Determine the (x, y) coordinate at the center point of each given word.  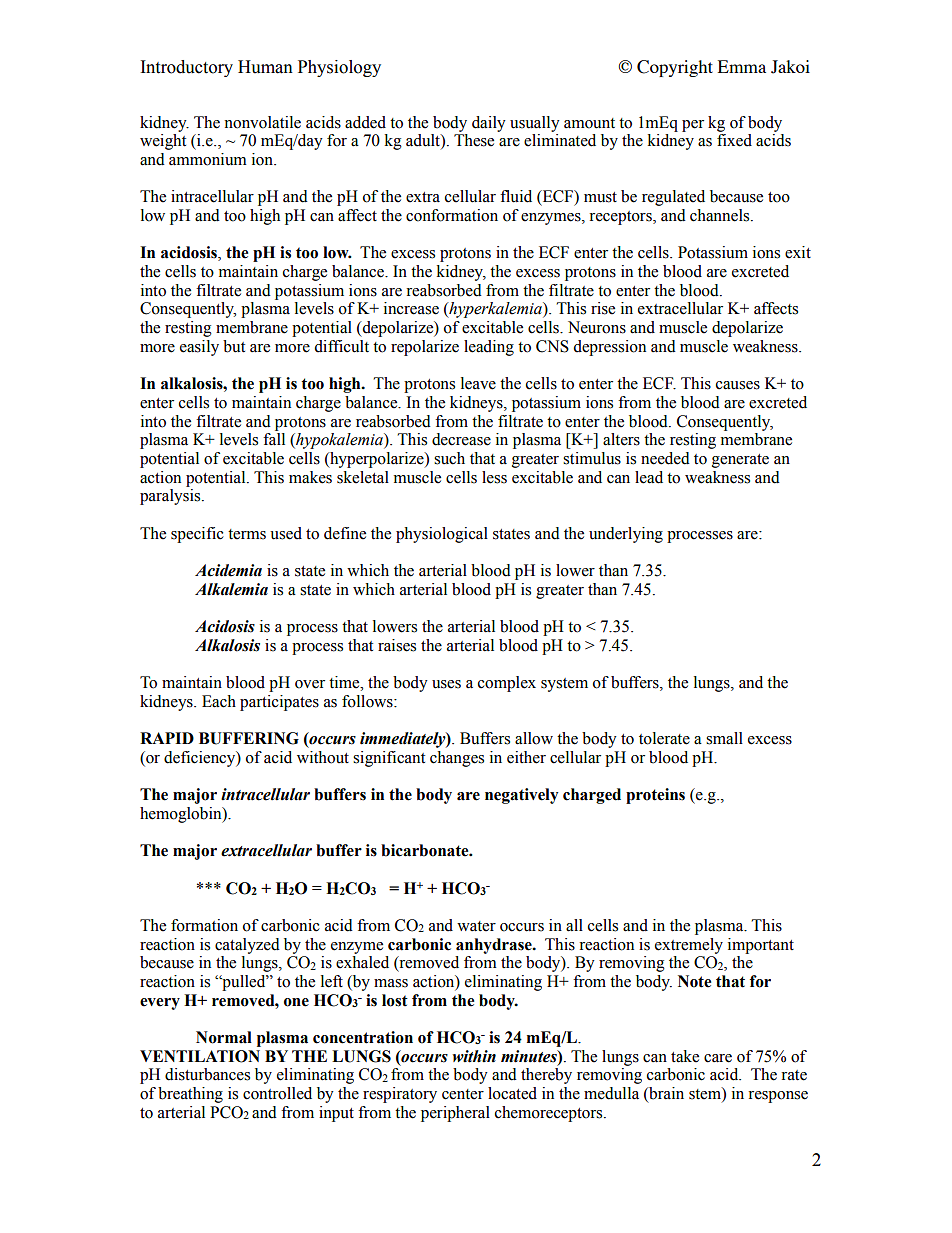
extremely (689, 946)
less (494, 477)
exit (798, 252)
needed (665, 458)
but (234, 346)
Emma (742, 66)
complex (507, 684)
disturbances (207, 1074)
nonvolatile (262, 122)
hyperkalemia (495, 310)
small (724, 738)
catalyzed (247, 946)
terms (247, 534)
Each (219, 701)
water (476, 926)
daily (489, 124)
